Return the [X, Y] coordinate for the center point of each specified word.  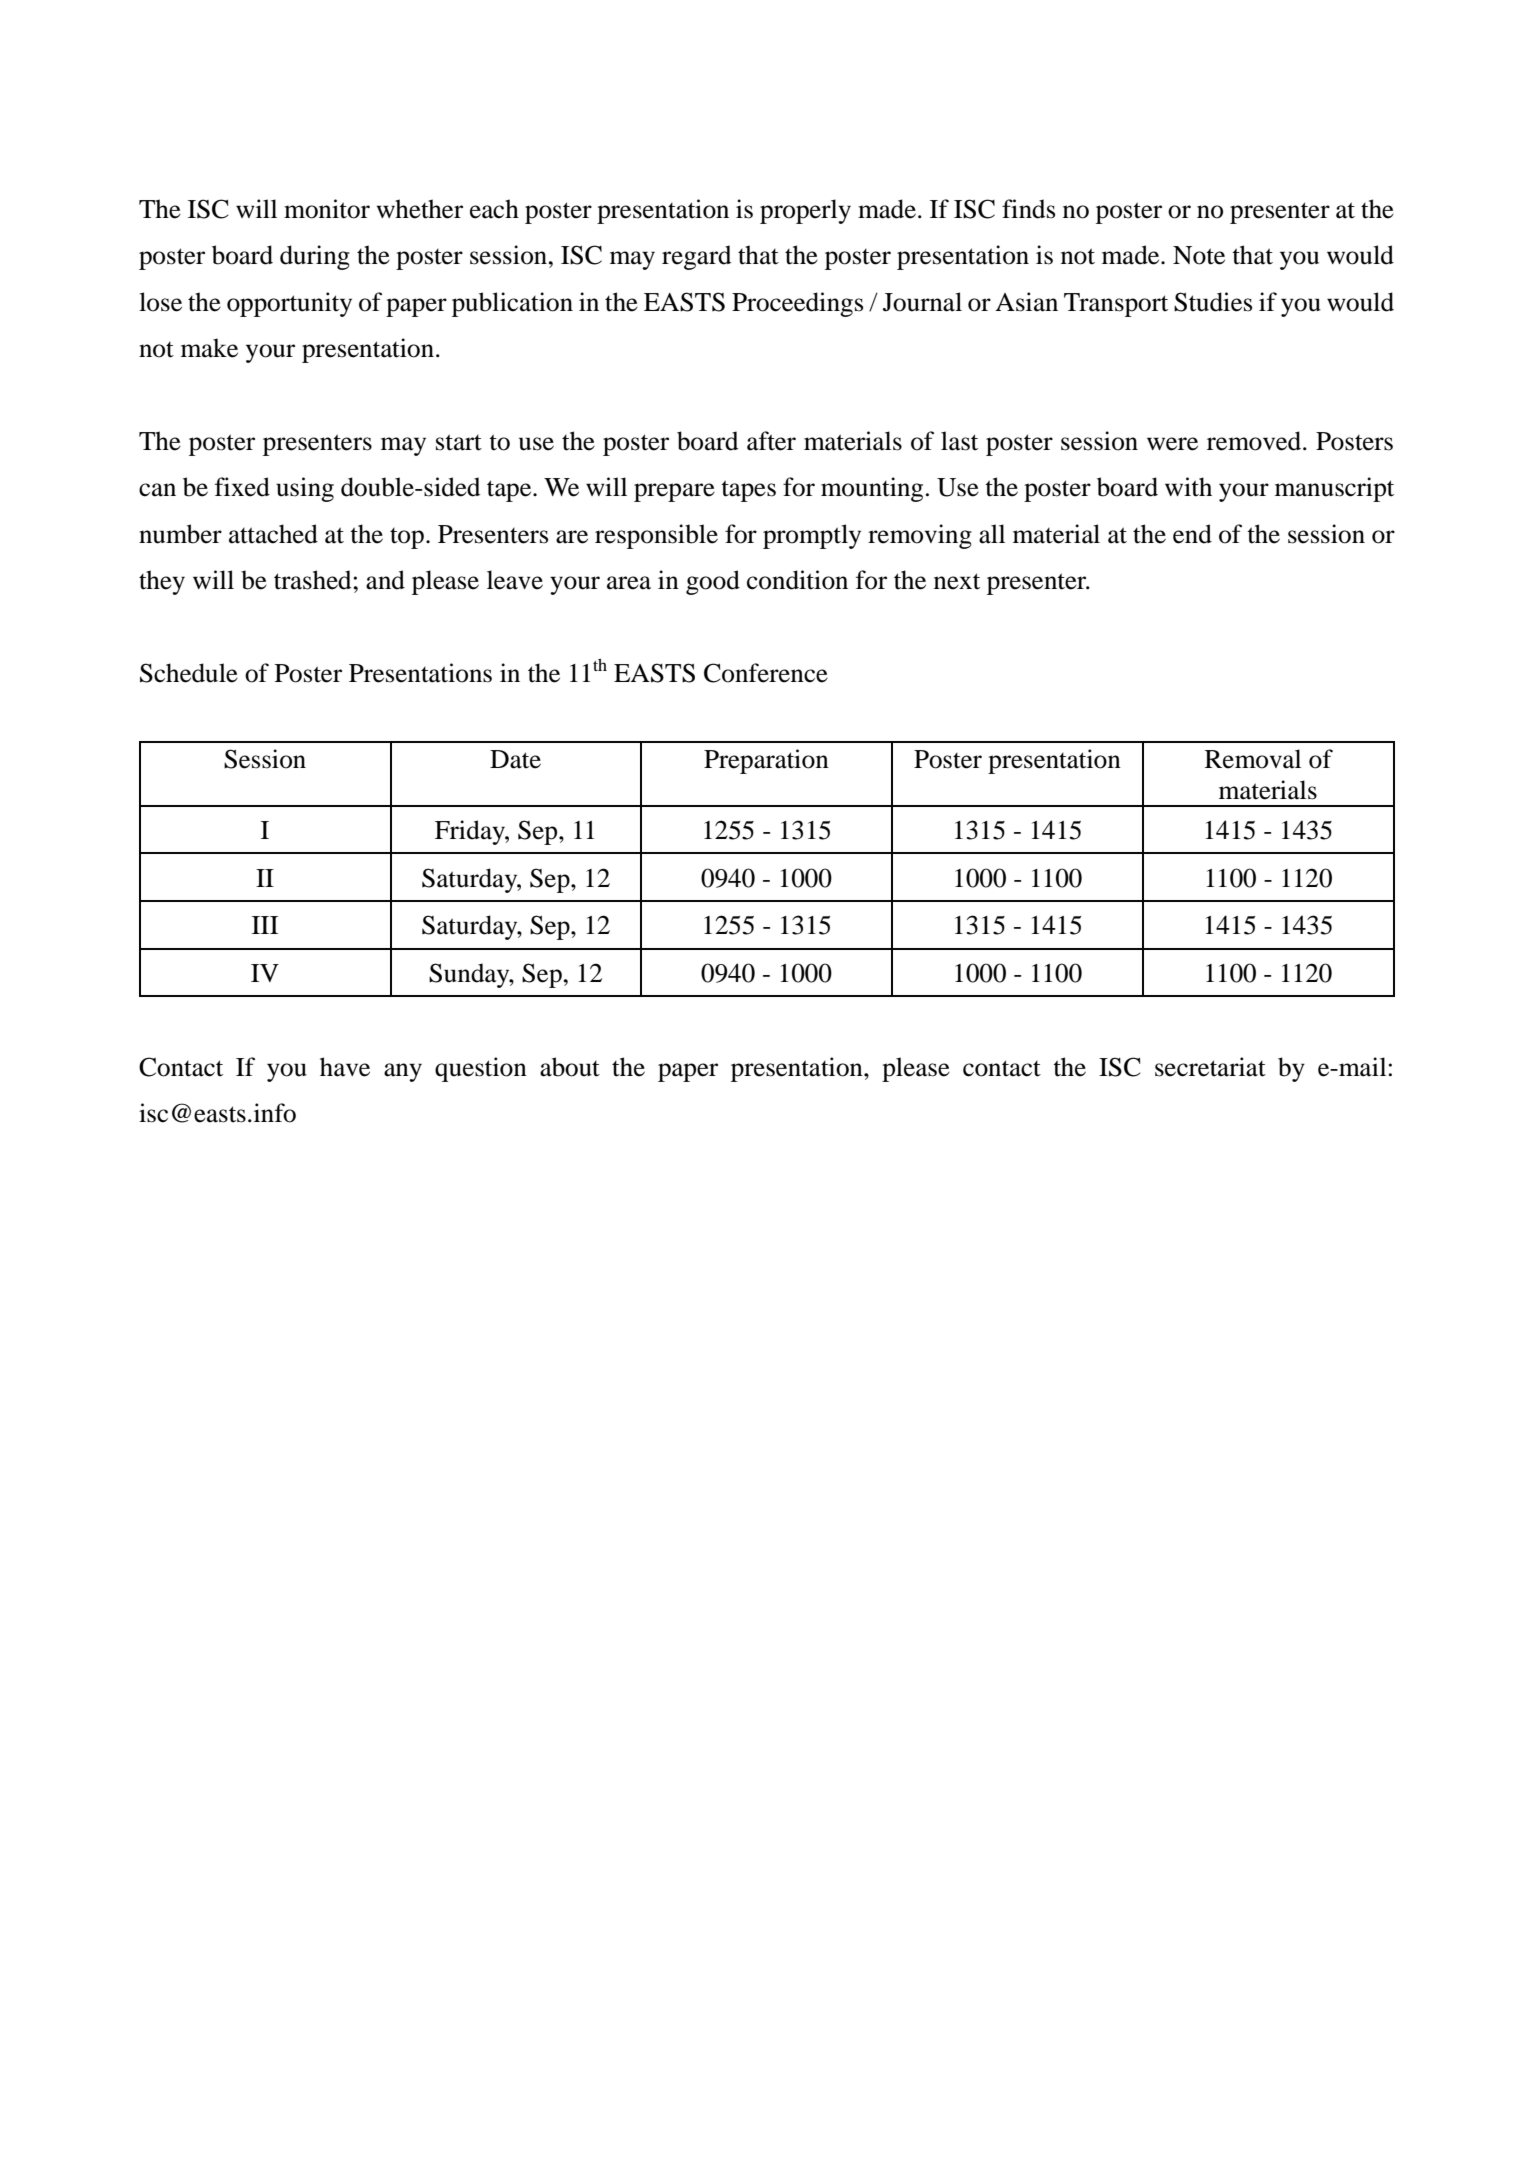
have [345, 1067]
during [315, 257]
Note [1199, 255]
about [570, 1067]
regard [696, 257]
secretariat [1210, 1067]
